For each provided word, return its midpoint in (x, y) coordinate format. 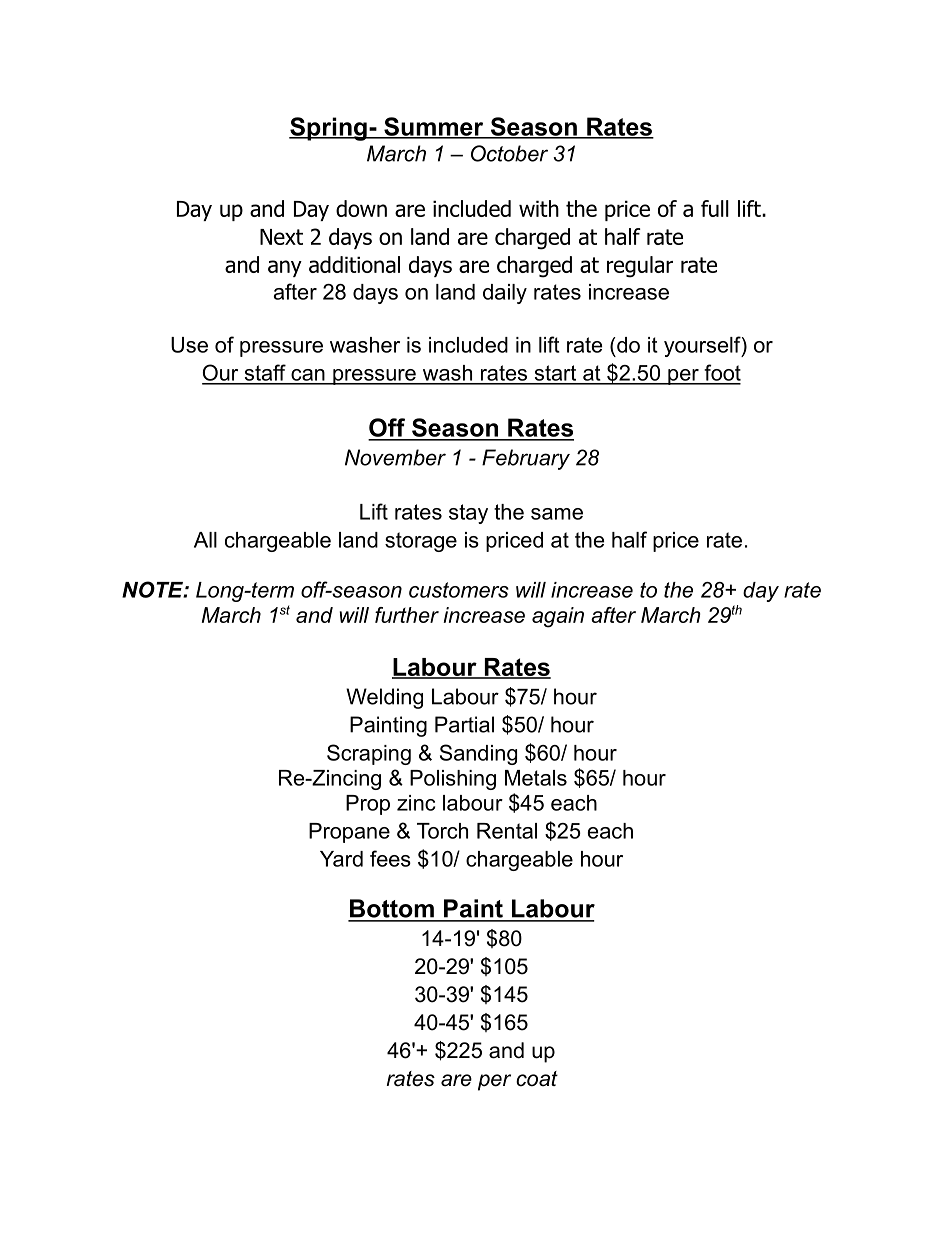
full (715, 208)
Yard (341, 859)
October (509, 153)
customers (459, 590)
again (558, 617)
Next (281, 237)
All (205, 540)
